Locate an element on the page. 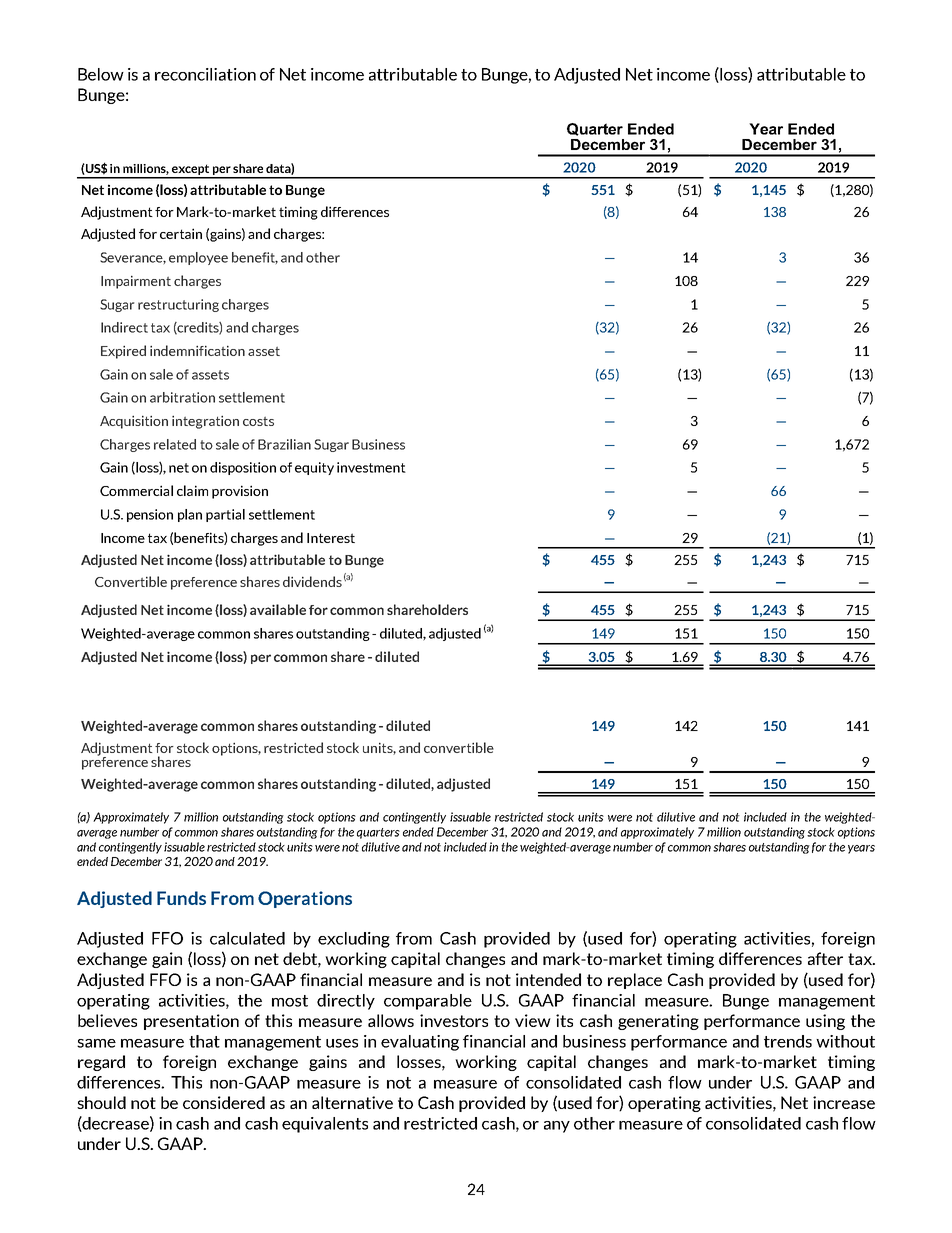 This document has height=1233, width=952. Operations is located at coordinates (305, 899).
